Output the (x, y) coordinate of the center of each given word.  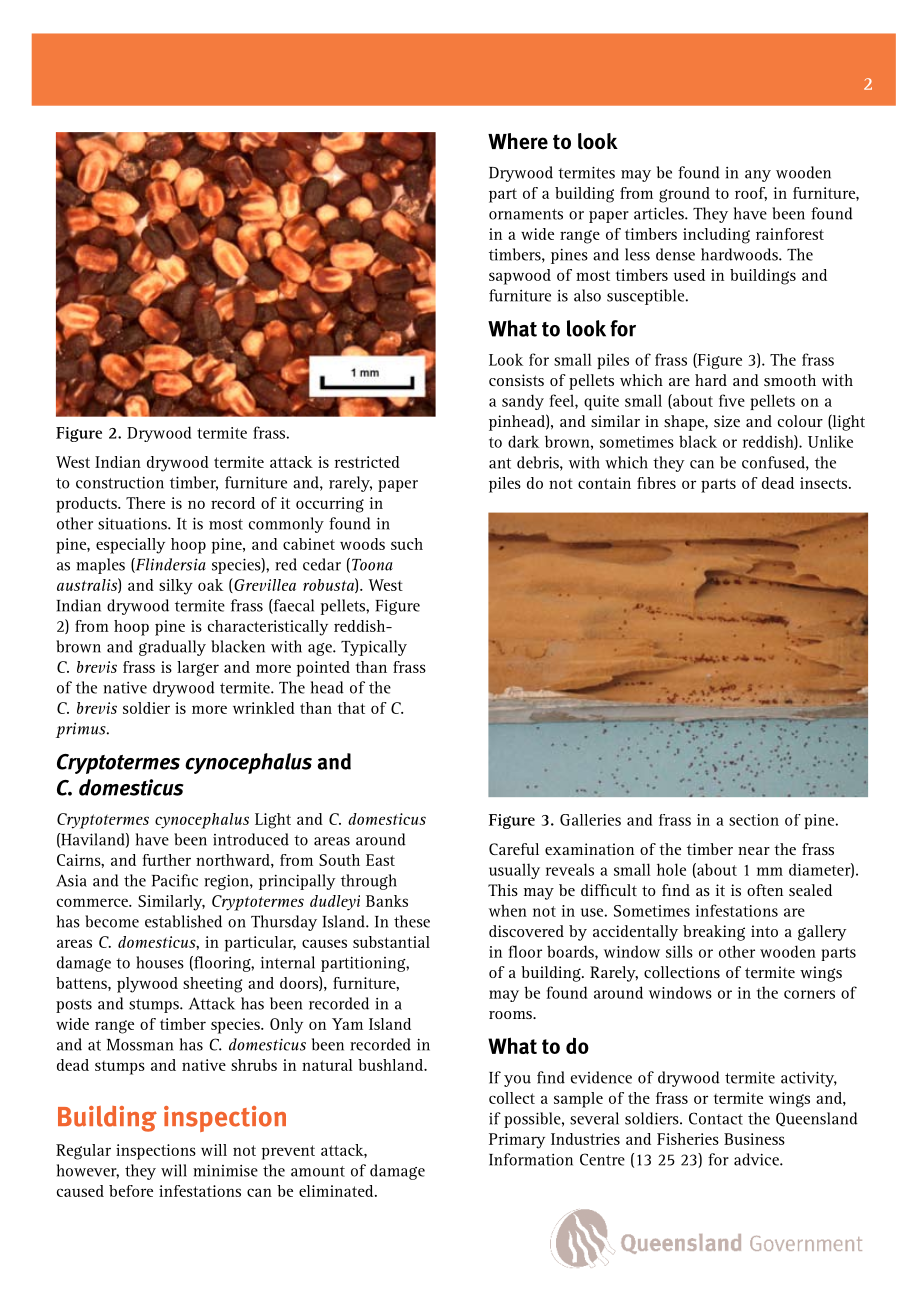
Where (518, 141)
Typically (374, 648)
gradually (172, 648)
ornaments (526, 214)
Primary (517, 1141)
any (758, 176)
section (754, 820)
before (131, 1191)
